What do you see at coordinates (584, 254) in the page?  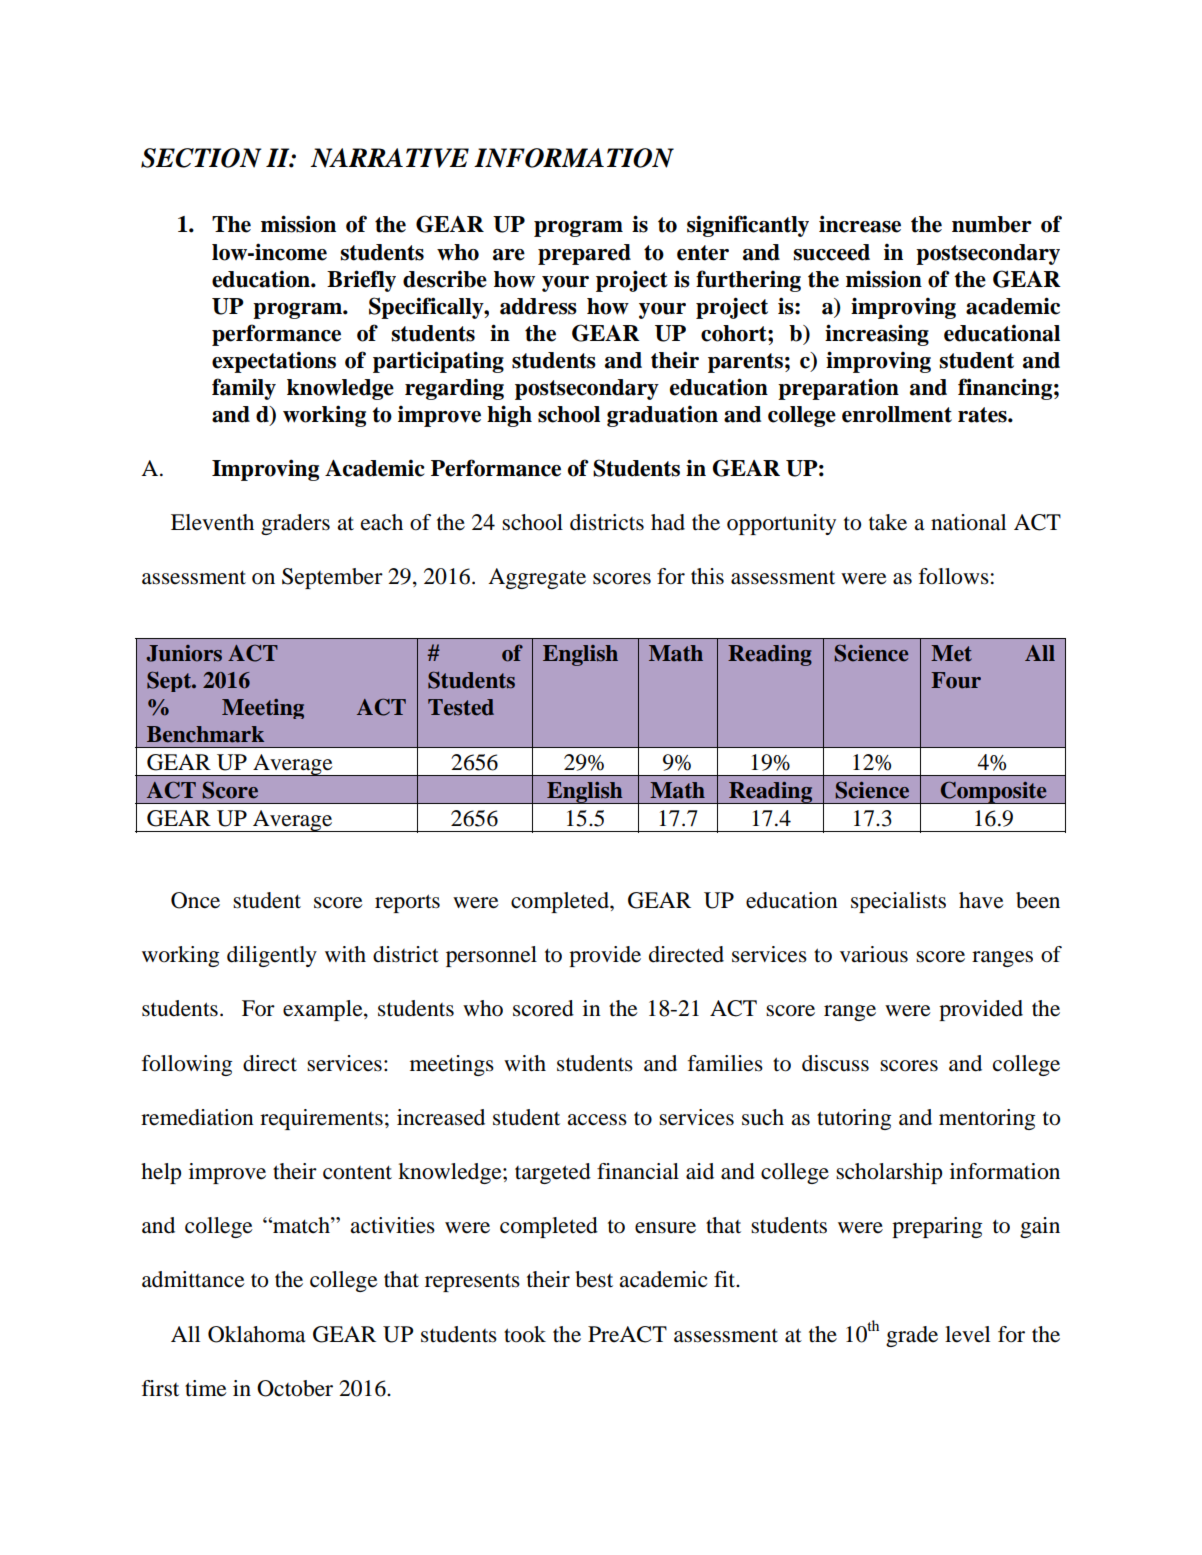 I see `prepared` at bounding box center [584, 254].
